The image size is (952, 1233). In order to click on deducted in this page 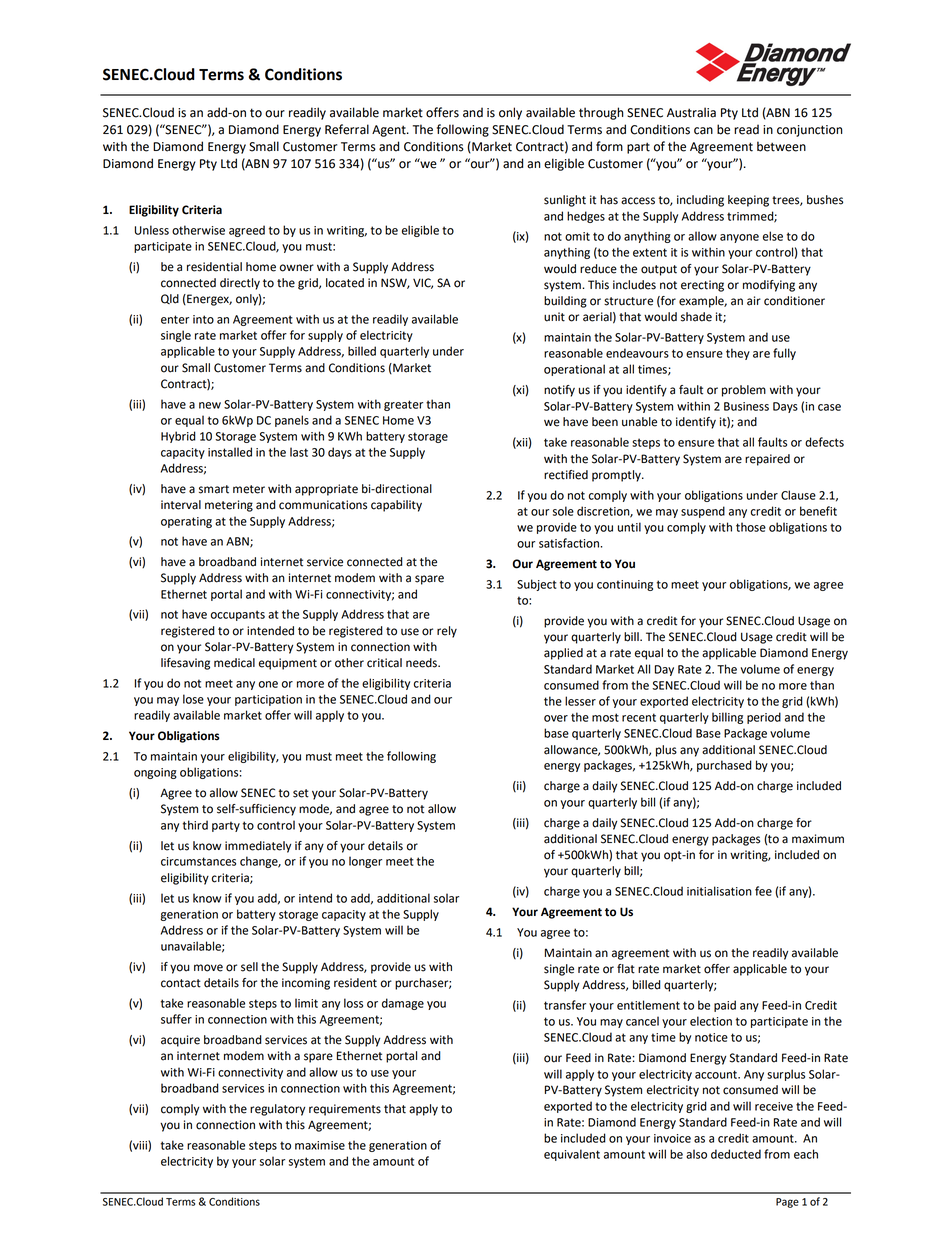, I will do `click(736, 1154)`.
